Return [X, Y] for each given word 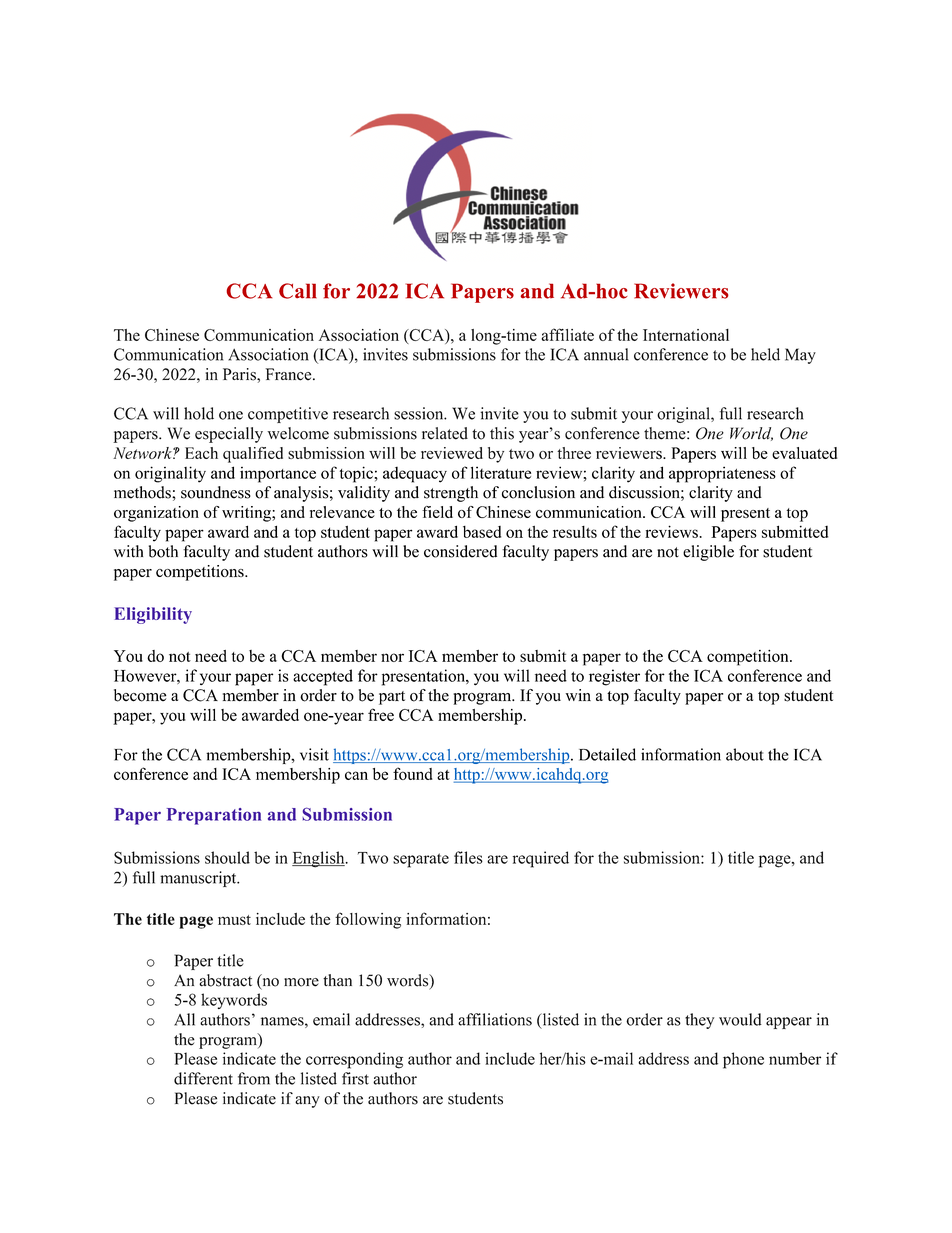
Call [298, 291]
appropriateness [722, 474]
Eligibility [153, 615]
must [234, 920]
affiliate [567, 334]
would [740, 1019]
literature [501, 472]
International [686, 335]
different [203, 1078]
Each [201, 453]
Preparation [214, 816]
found [412, 773]
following [368, 920]
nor [392, 657]
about [745, 754]
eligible [708, 553]
